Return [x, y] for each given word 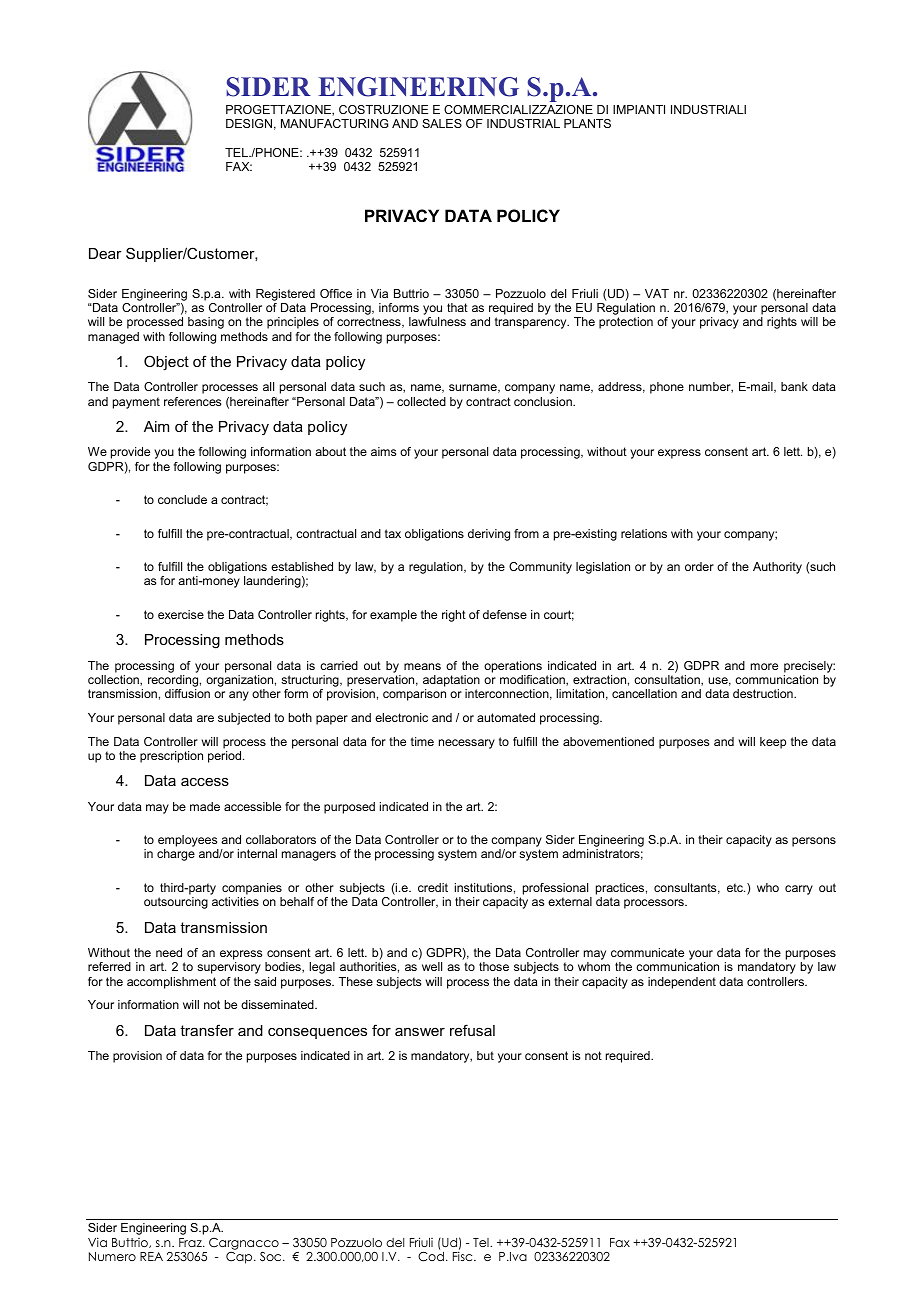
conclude [182, 499]
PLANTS [587, 123]
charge [176, 855]
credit [433, 887]
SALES [442, 123]
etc [736, 887]
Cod [431, 1255]
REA [151, 1256]
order [699, 566]
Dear [105, 253]
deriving [489, 535]
